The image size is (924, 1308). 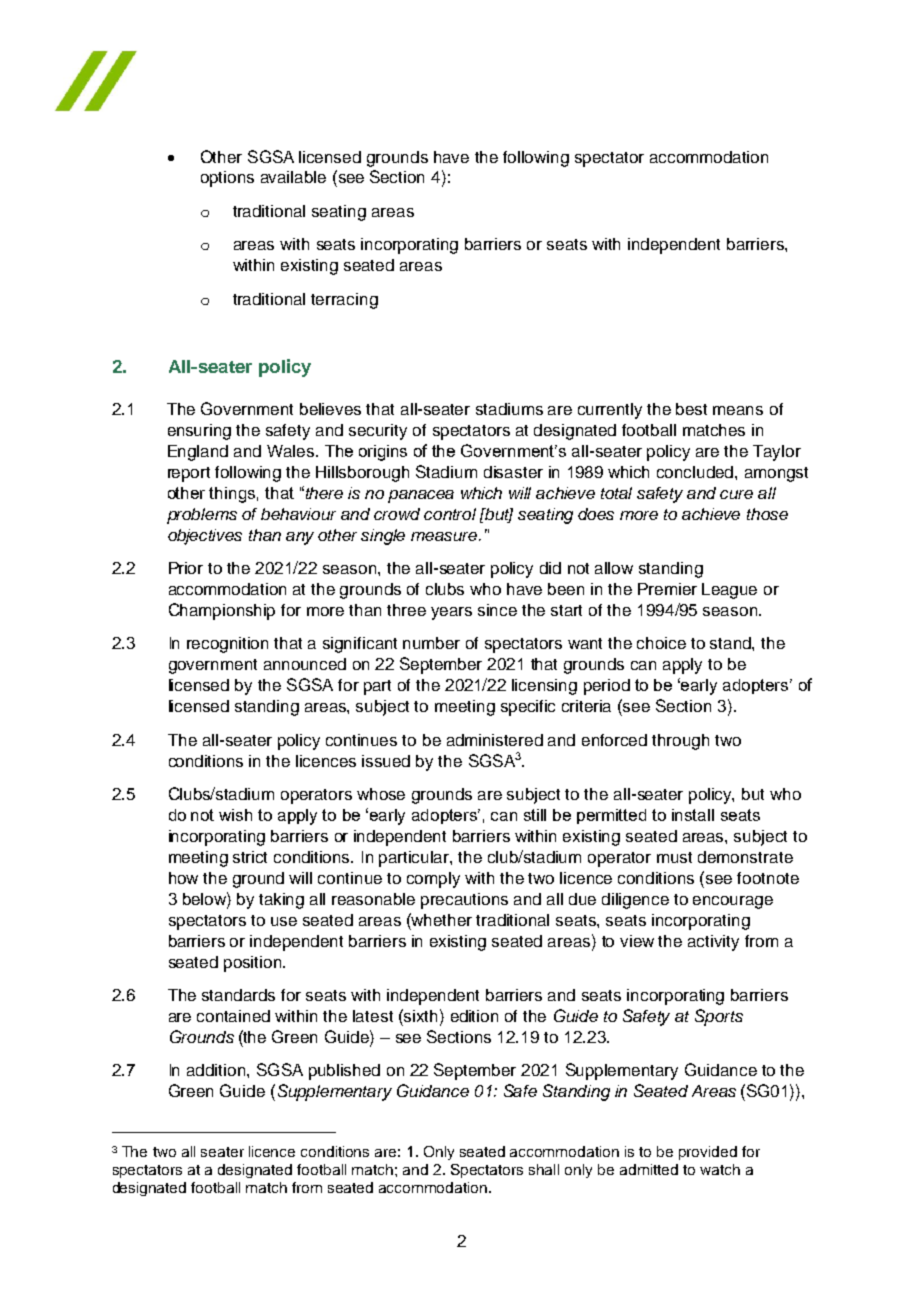 What do you see at coordinates (696, 472) in the page?
I see `concluded` at bounding box center [696, 472].
